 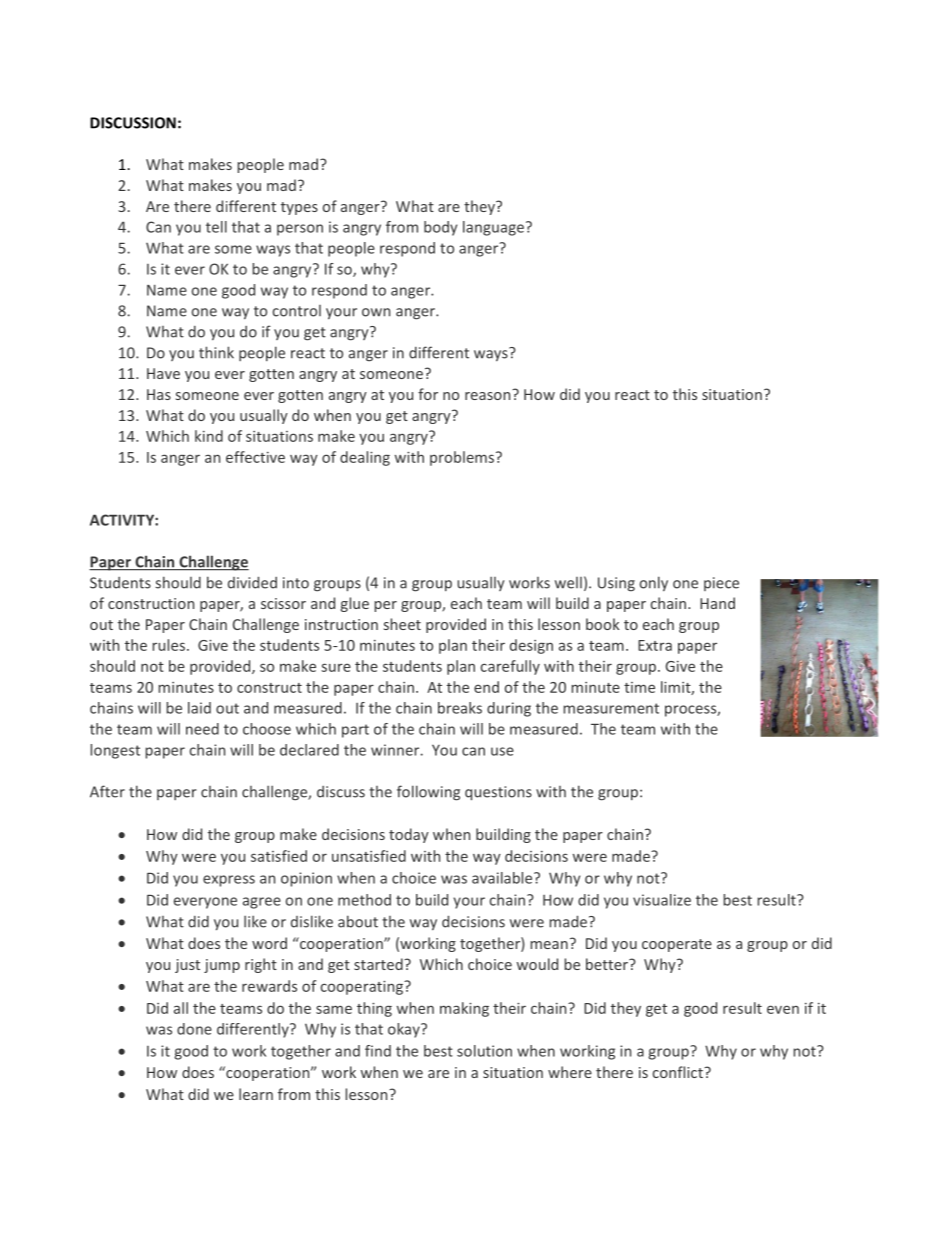 What do you see at coordinates (255, 457) in the page?
I see `effective` at bounding box center [255, 457].
